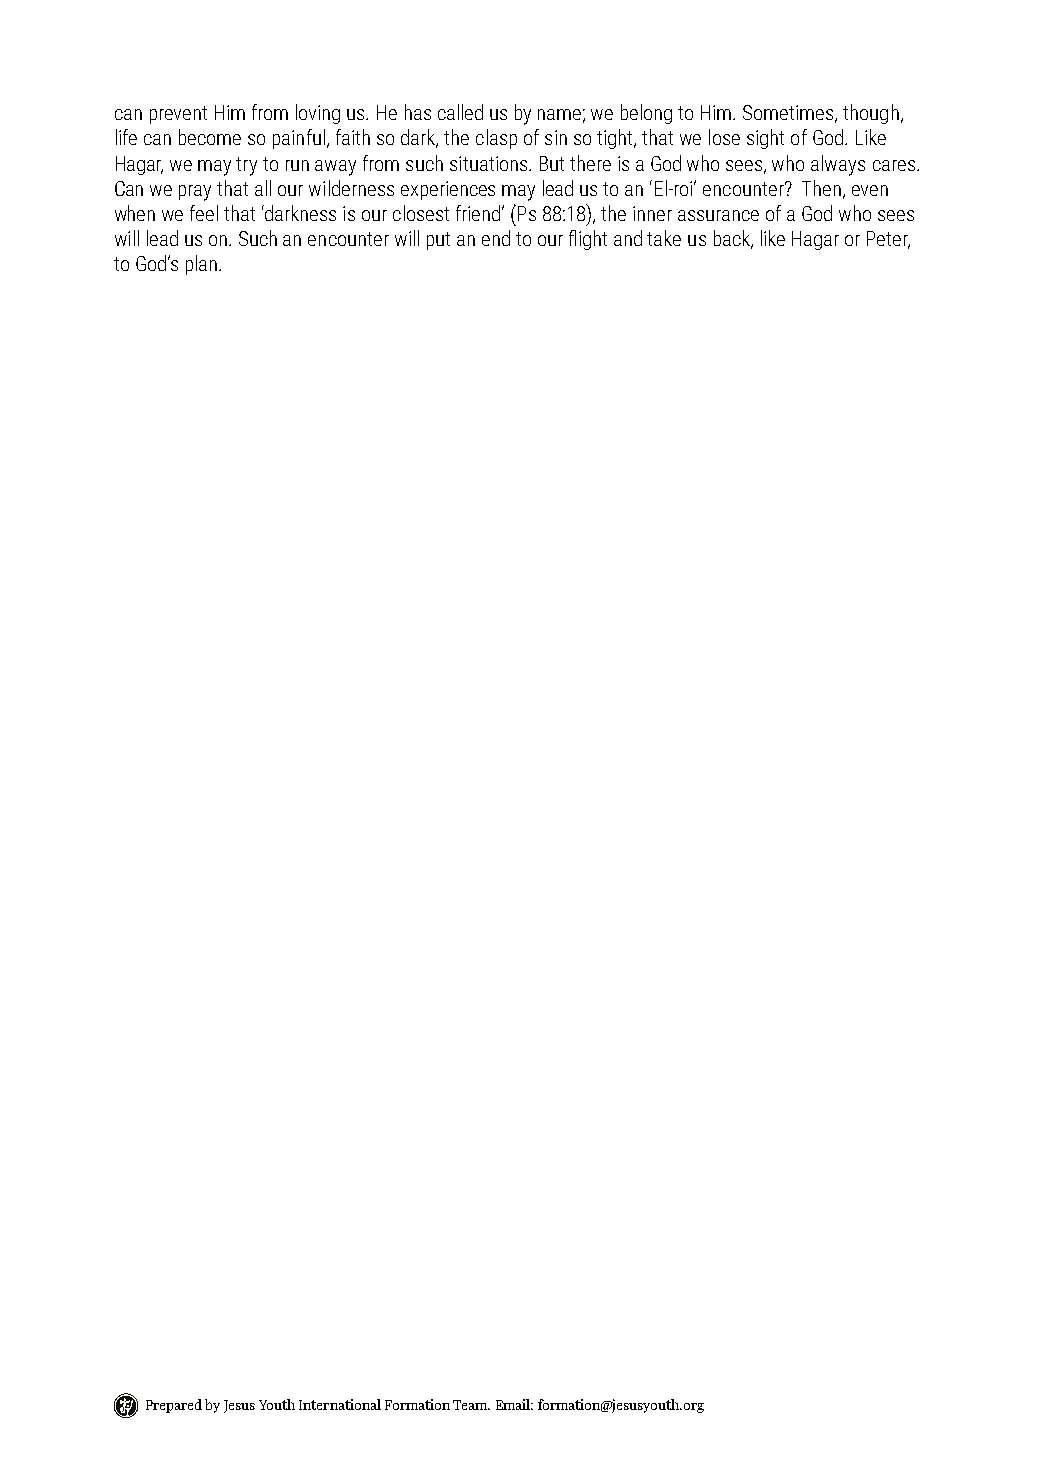 The height and width of the image is (1468, 1038). Describe the element at coordinates (210, 137) in the image. I see `become` at that location.
